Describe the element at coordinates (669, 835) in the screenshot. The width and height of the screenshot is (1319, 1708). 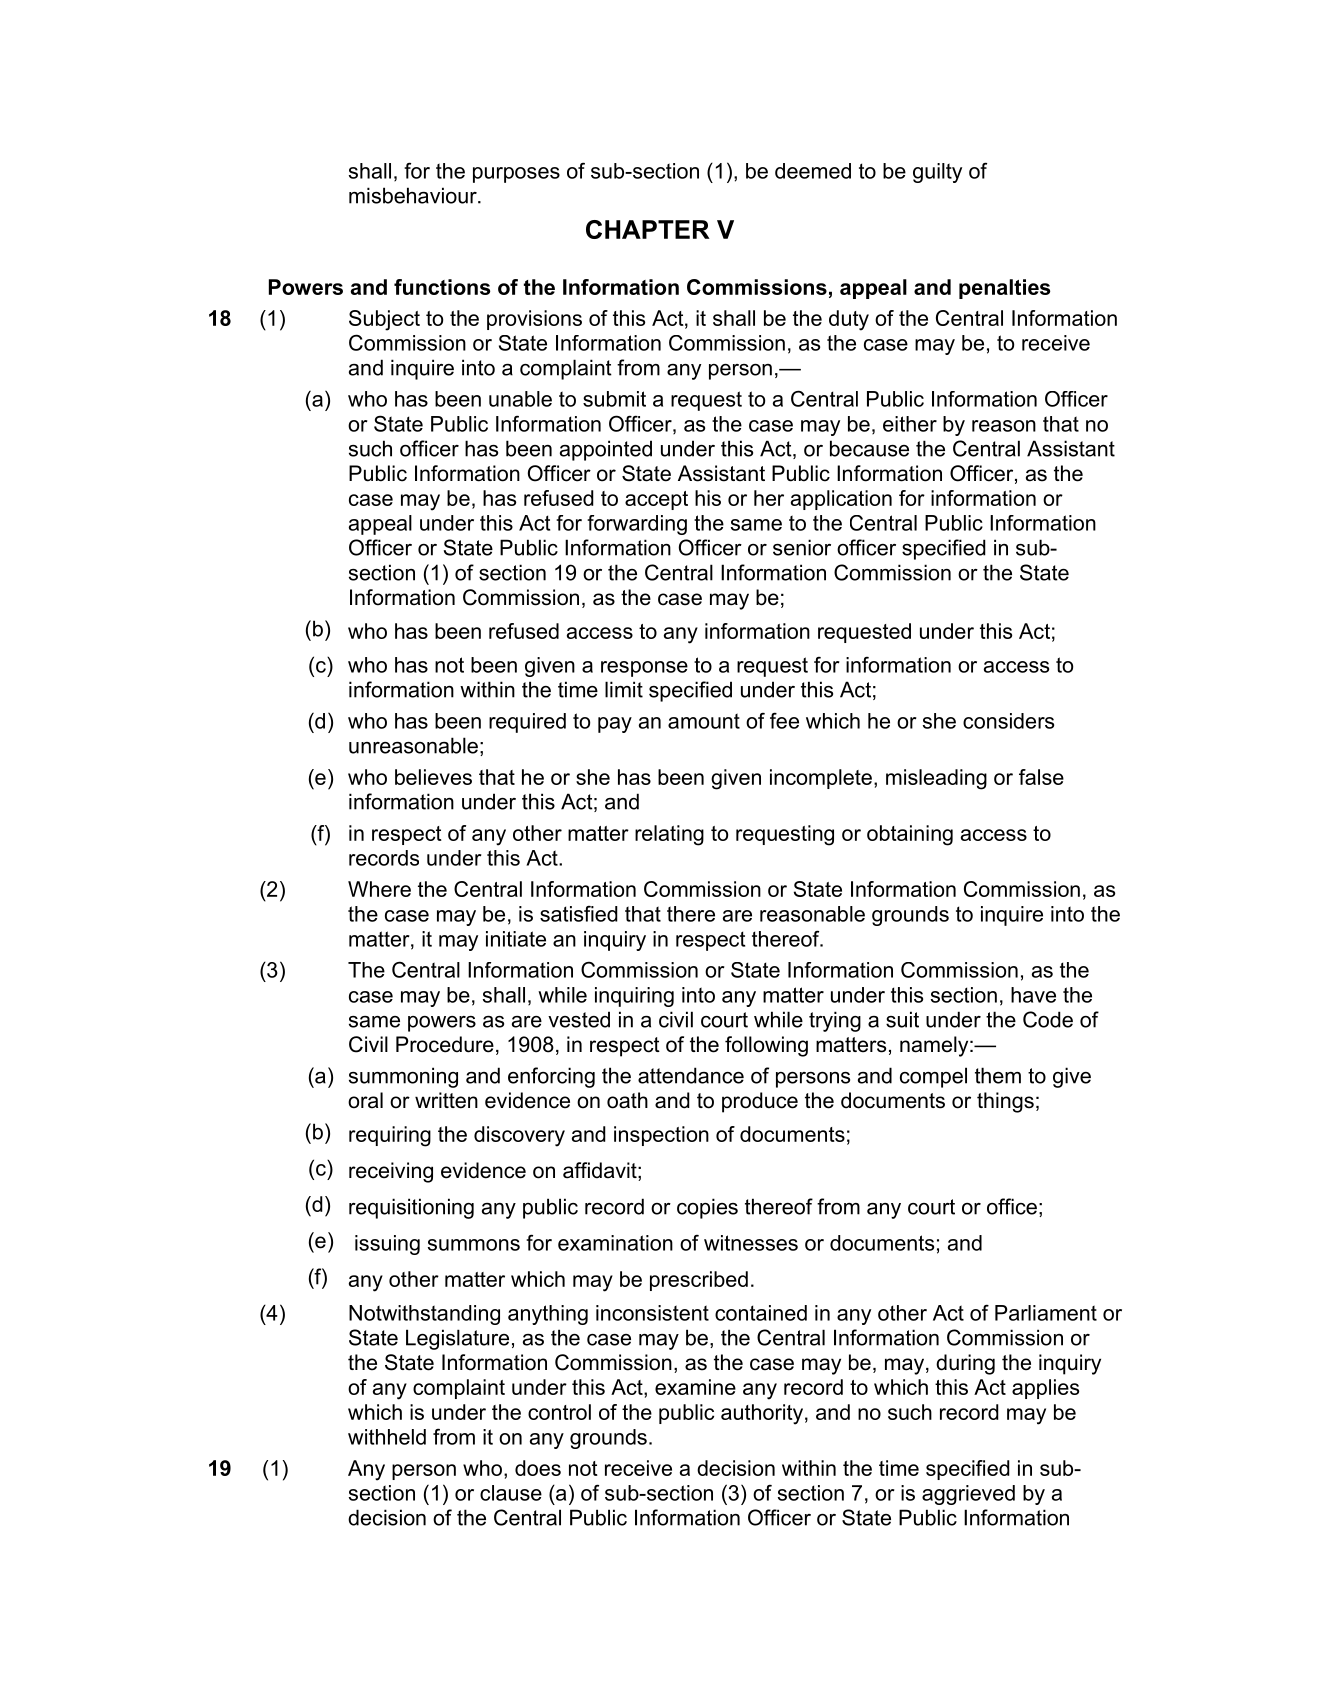
I see `relating` at that location.
